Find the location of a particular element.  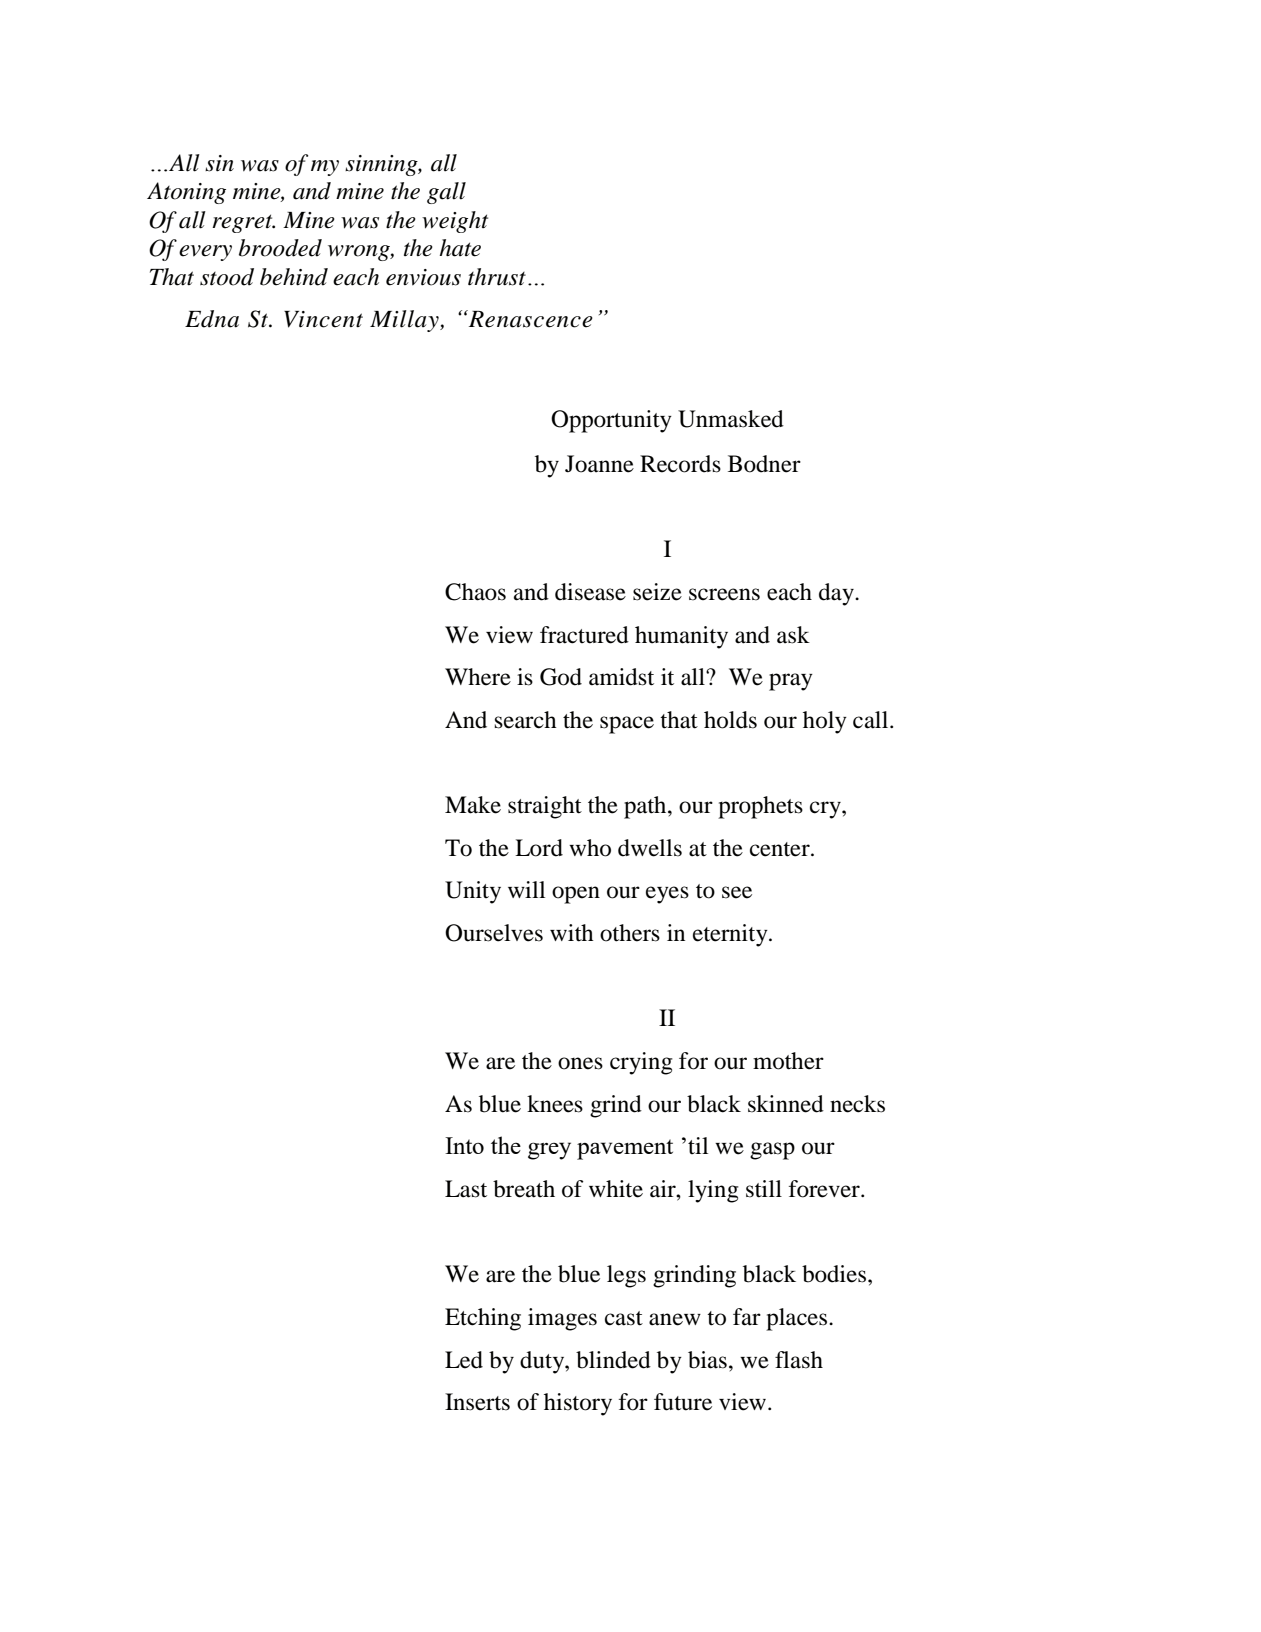

Led is located at coordinates (464, 1360).
